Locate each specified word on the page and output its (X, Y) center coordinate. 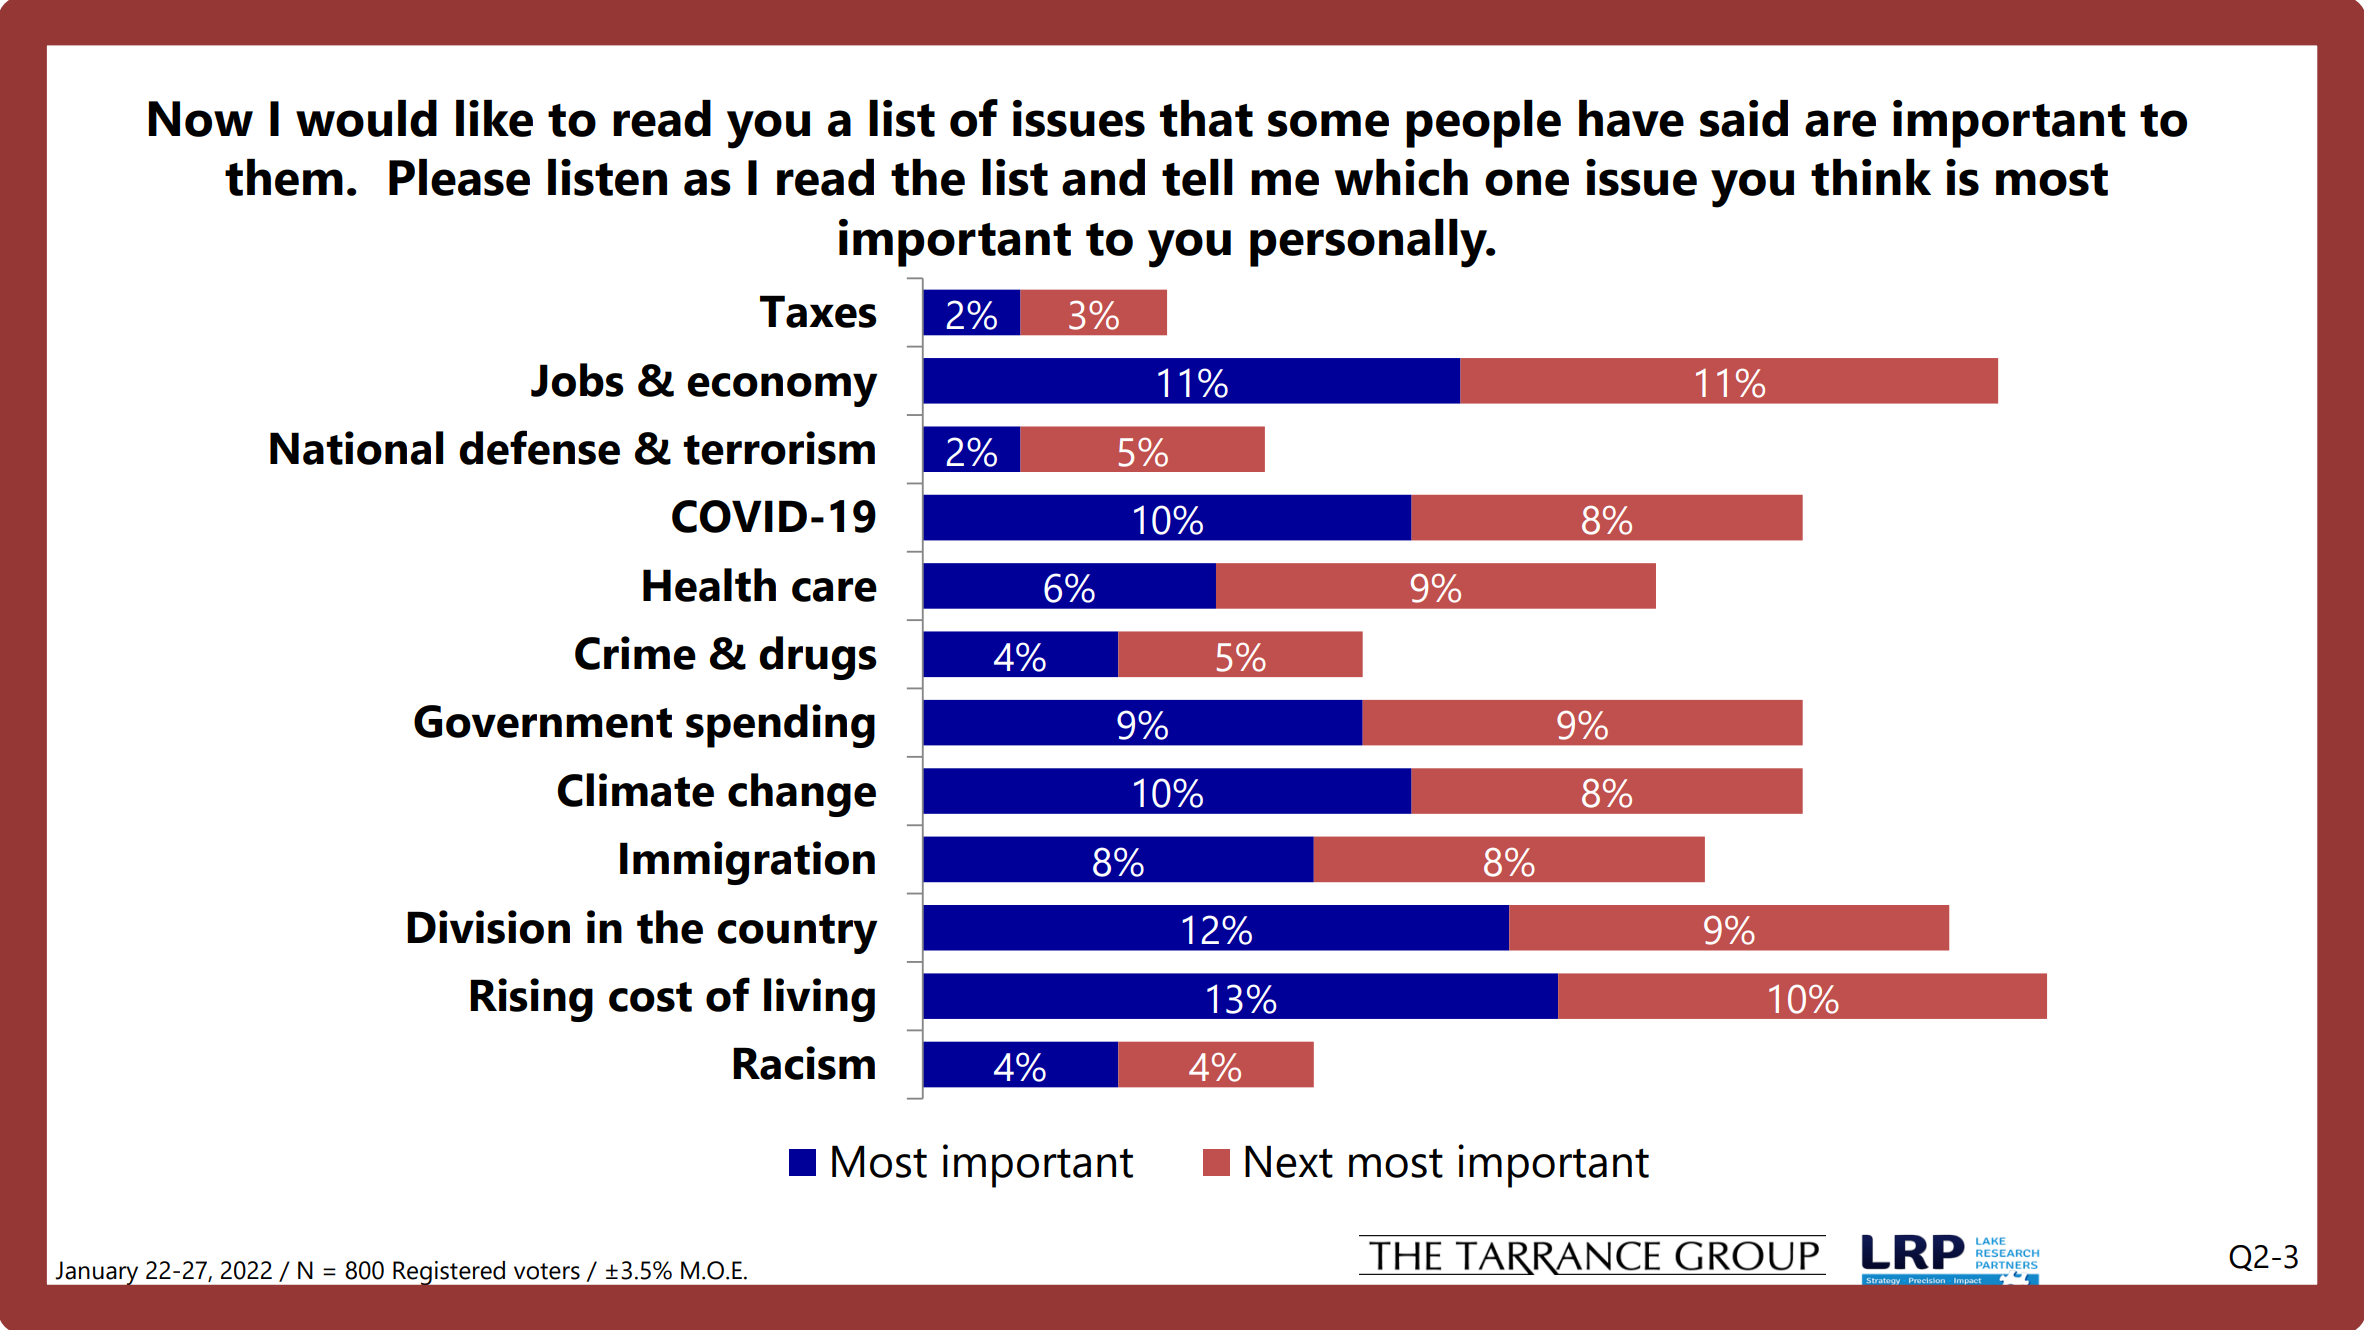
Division (488, 927)
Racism (804, 1063)
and (1103, 177)
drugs (818, 658)
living (819, 1000)
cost (650, 997)
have (1631, 118)
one (1527, 182)
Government (543, 721)
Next (1289, 1161)
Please (459, 177)
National (356, 448)
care (834, 590)
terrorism (779, 448)
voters (547, 1271)
